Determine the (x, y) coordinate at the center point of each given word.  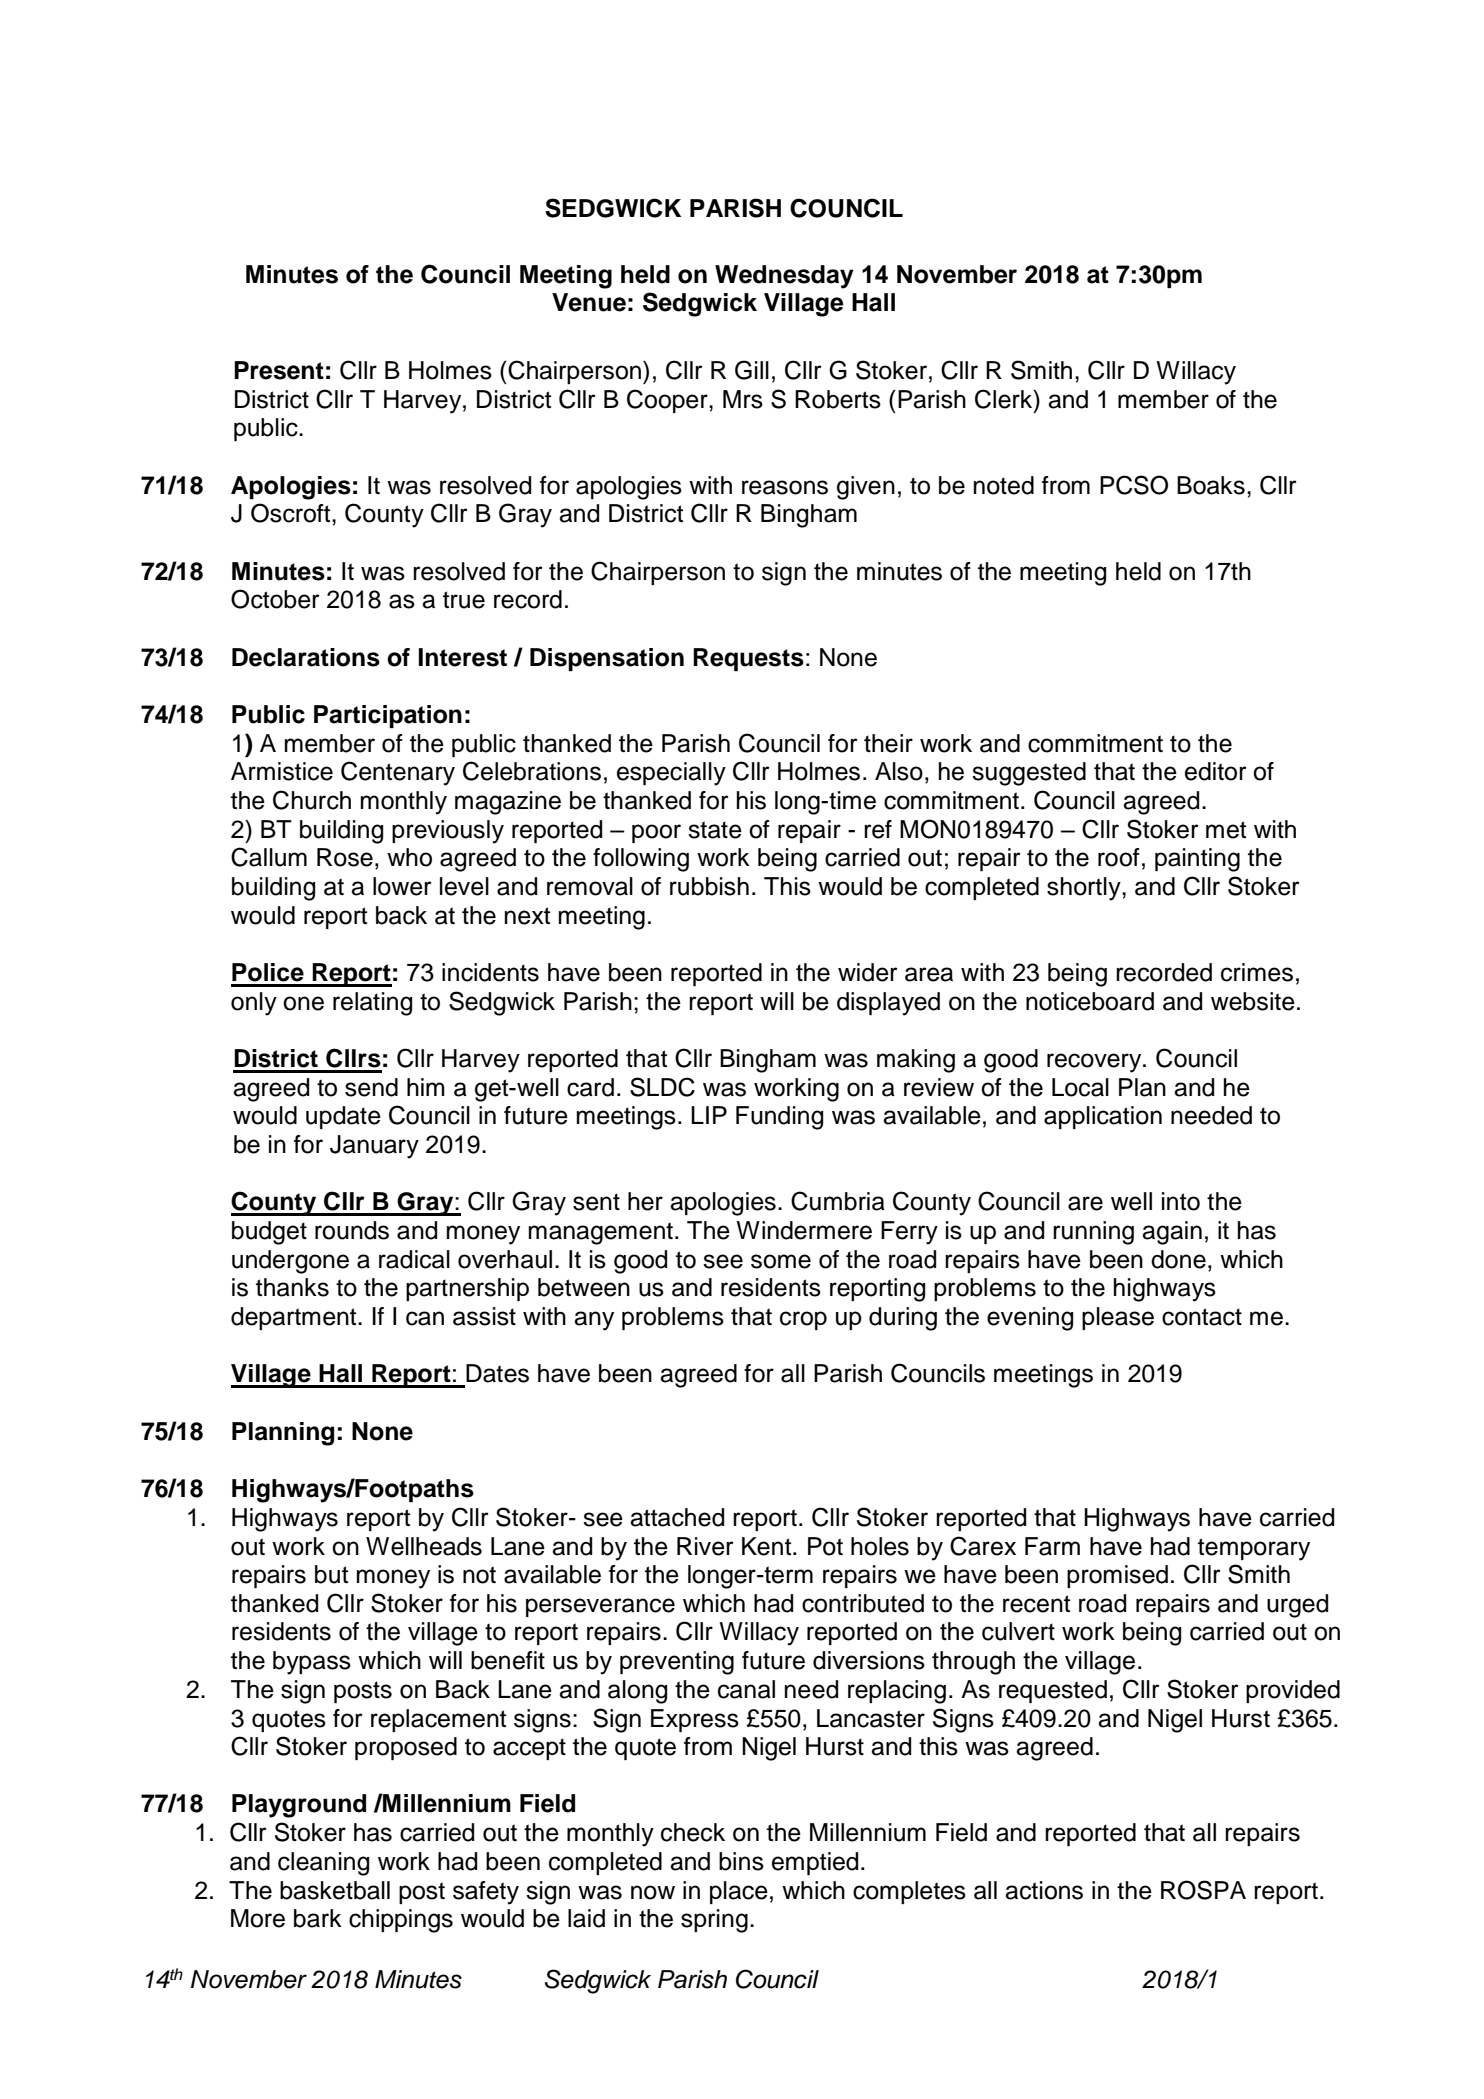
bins (741, 1861)
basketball (335, 1890)
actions (1044, 1890)
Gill (752, 370)
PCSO (1134, 485)
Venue (589, 302)
